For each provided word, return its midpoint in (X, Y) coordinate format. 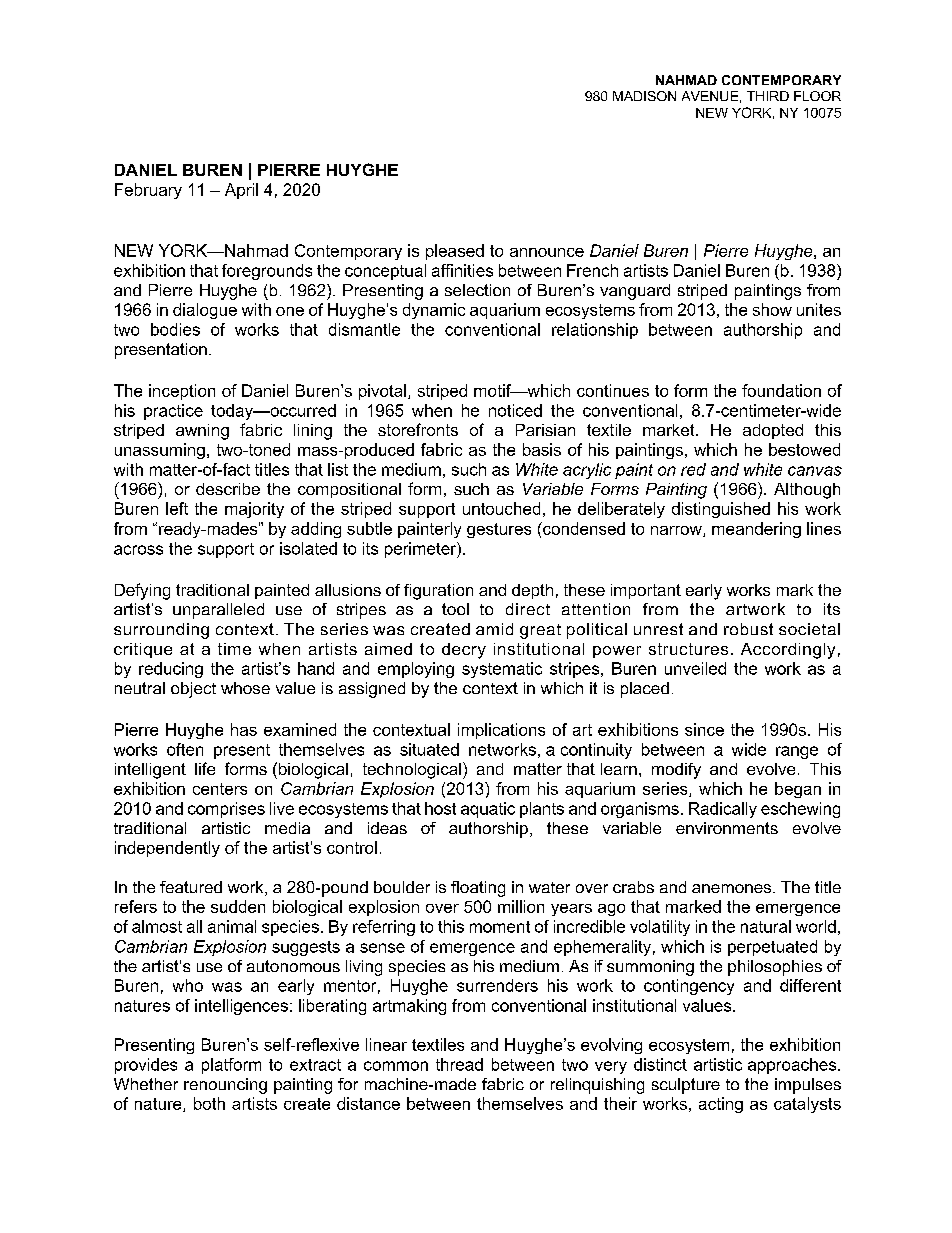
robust (748, 629)
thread (459, 1064)
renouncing (225, 1086)
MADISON (644, 96)
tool (455, 609)
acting (721, 1105)
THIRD (768, 96)
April (241, 191)
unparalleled (218, 611)
